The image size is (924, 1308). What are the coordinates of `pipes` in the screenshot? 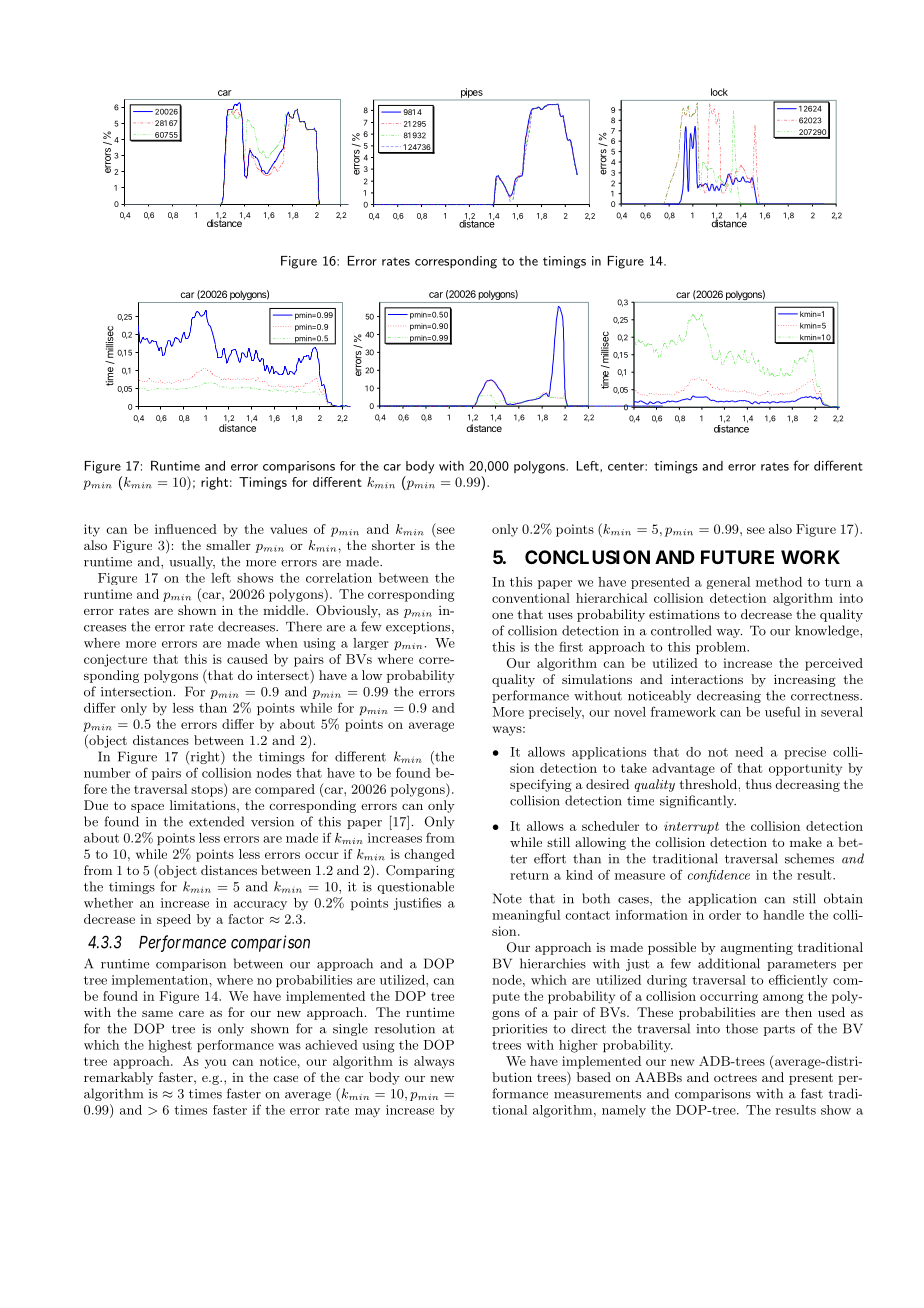 It's located at (471, 94).
